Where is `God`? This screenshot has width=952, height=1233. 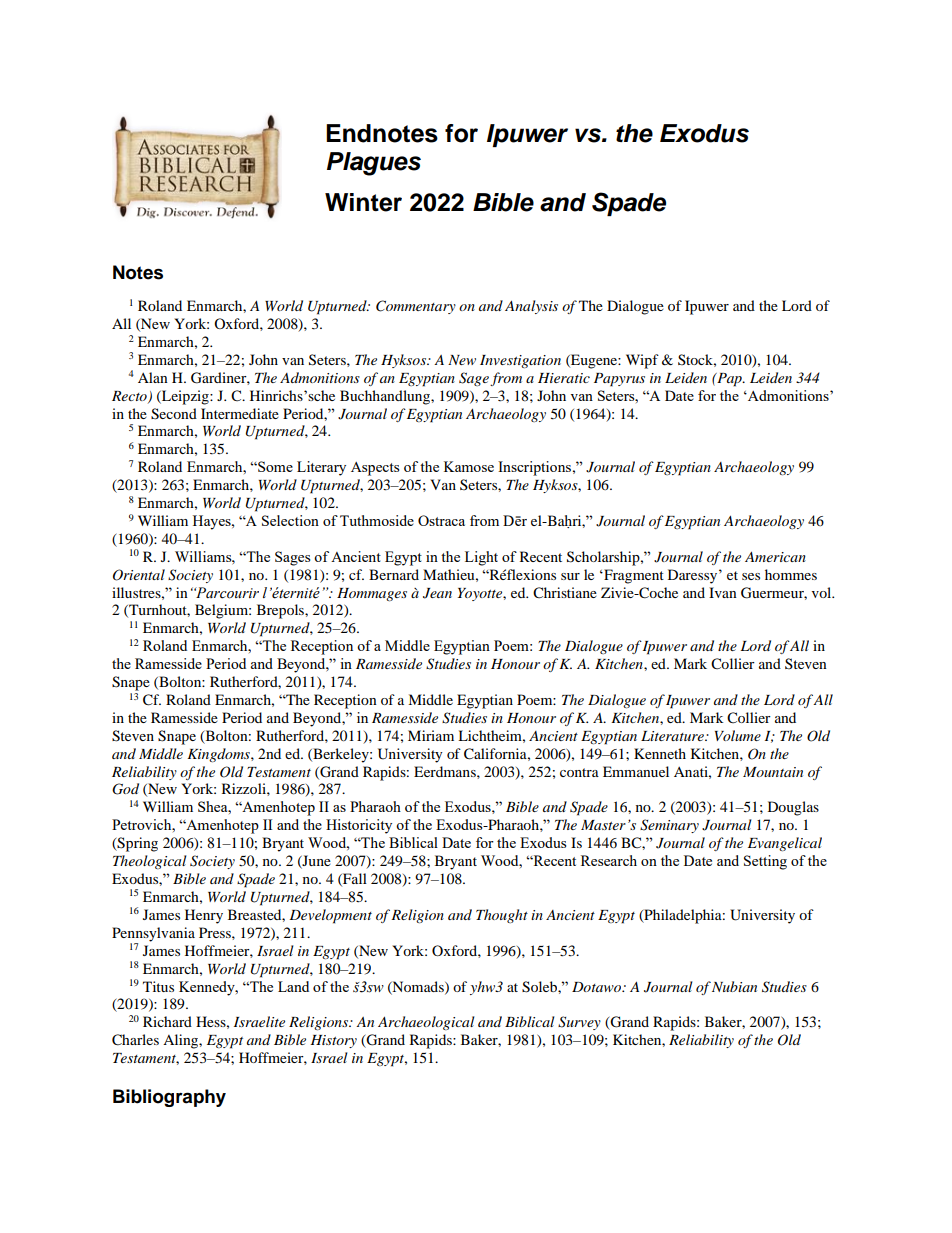 God is located at coordinates (125, 789).
